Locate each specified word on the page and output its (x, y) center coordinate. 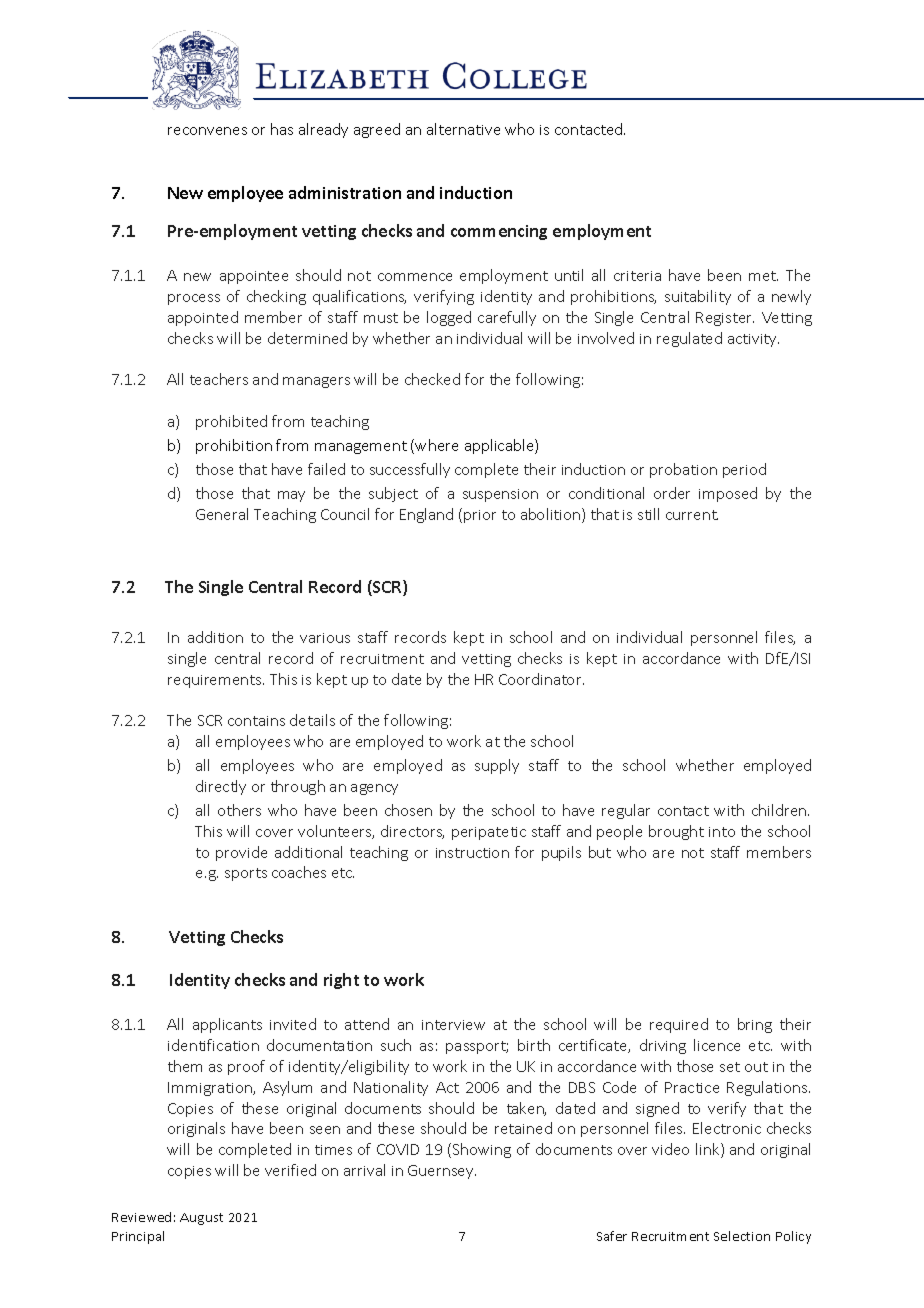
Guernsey (442, 1172)
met (763, 276)
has (282, 129)
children (780, 810)
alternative (463, 129)
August (201, 1219)
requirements (216, 681)
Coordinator (541, 679)
